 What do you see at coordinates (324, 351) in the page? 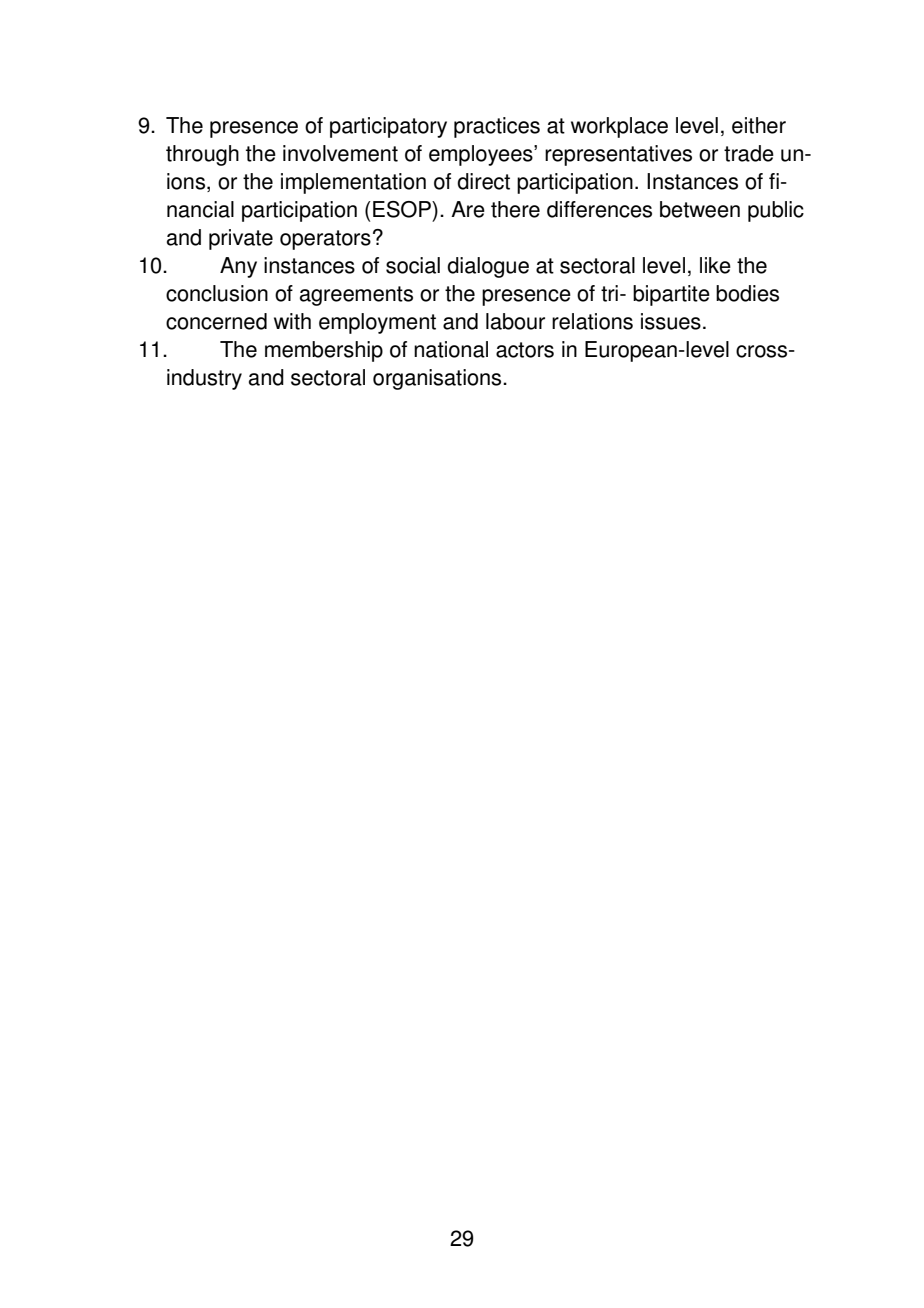
I see `membership` at bounding box center [324, 351].
